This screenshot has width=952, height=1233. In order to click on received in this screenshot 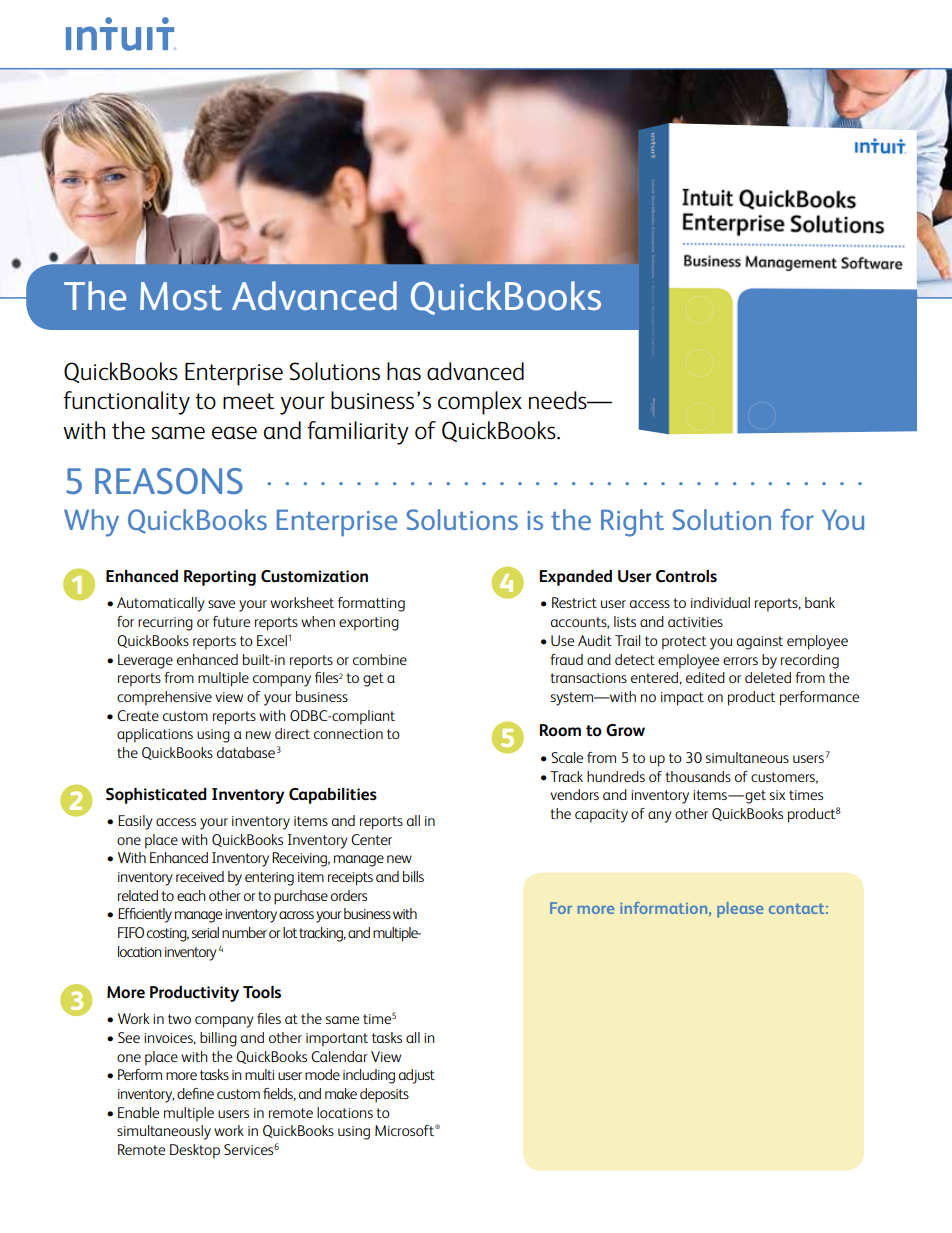, I will do `click(200, 876)`.
